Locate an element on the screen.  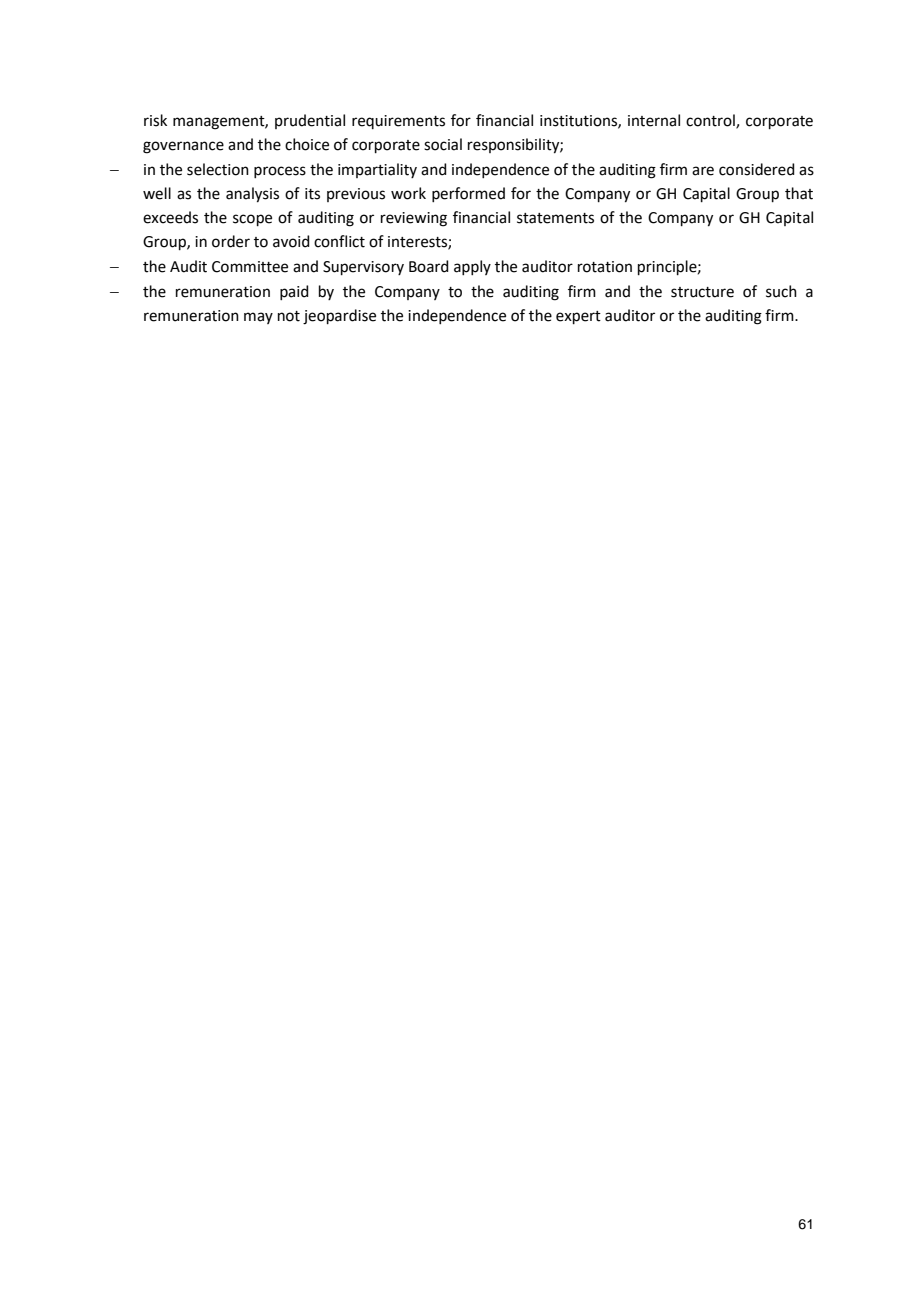
scope is located at coordinates (252, 220).
